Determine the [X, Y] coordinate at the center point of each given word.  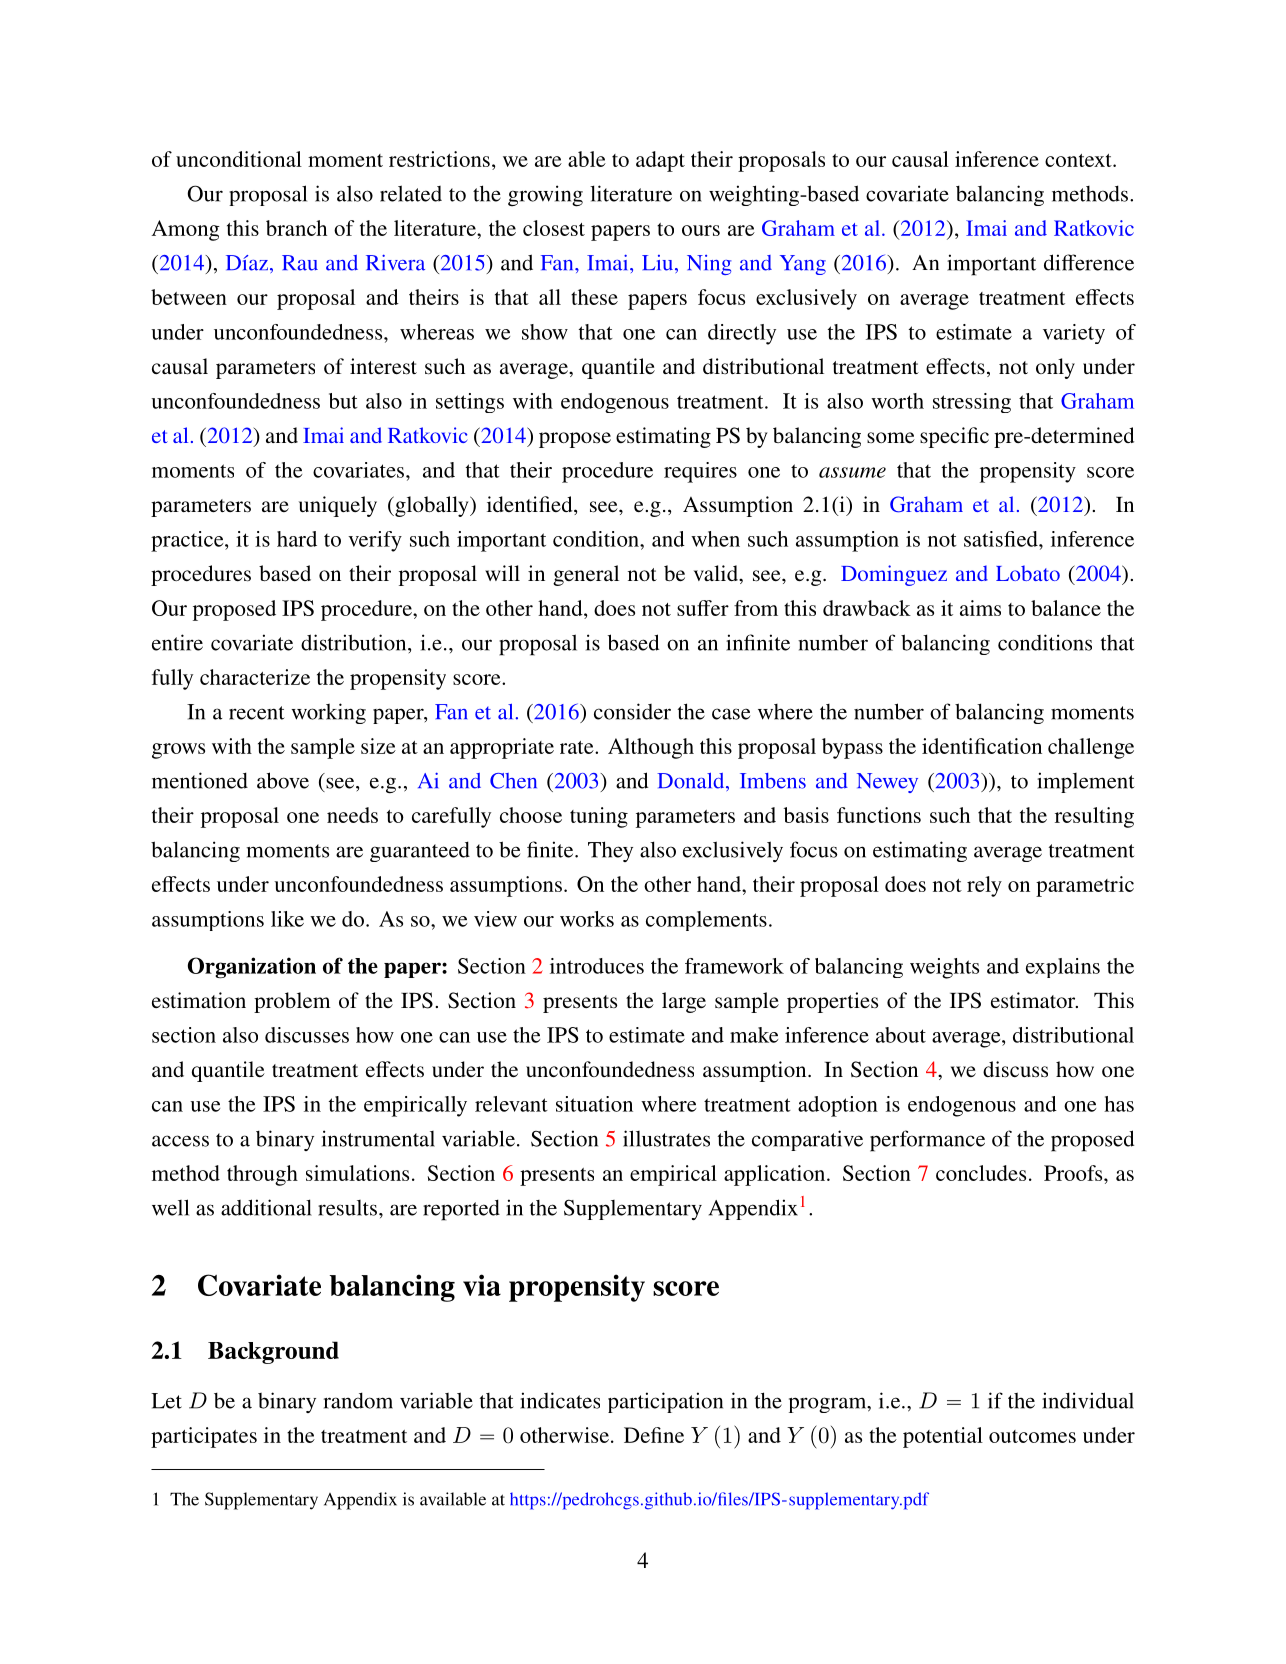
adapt [660, 161]
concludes [981, 1173]
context [1079, 160]
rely [984, 886]
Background [273, 1352]
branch [296, 228]
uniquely [338, 506]
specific [954, 437]
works [587, 919]
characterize [255, 677]
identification [982, 746]
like [287, 919]
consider [632, 711]
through [262, 1175]
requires [700, 472]
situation [594, 1104]
